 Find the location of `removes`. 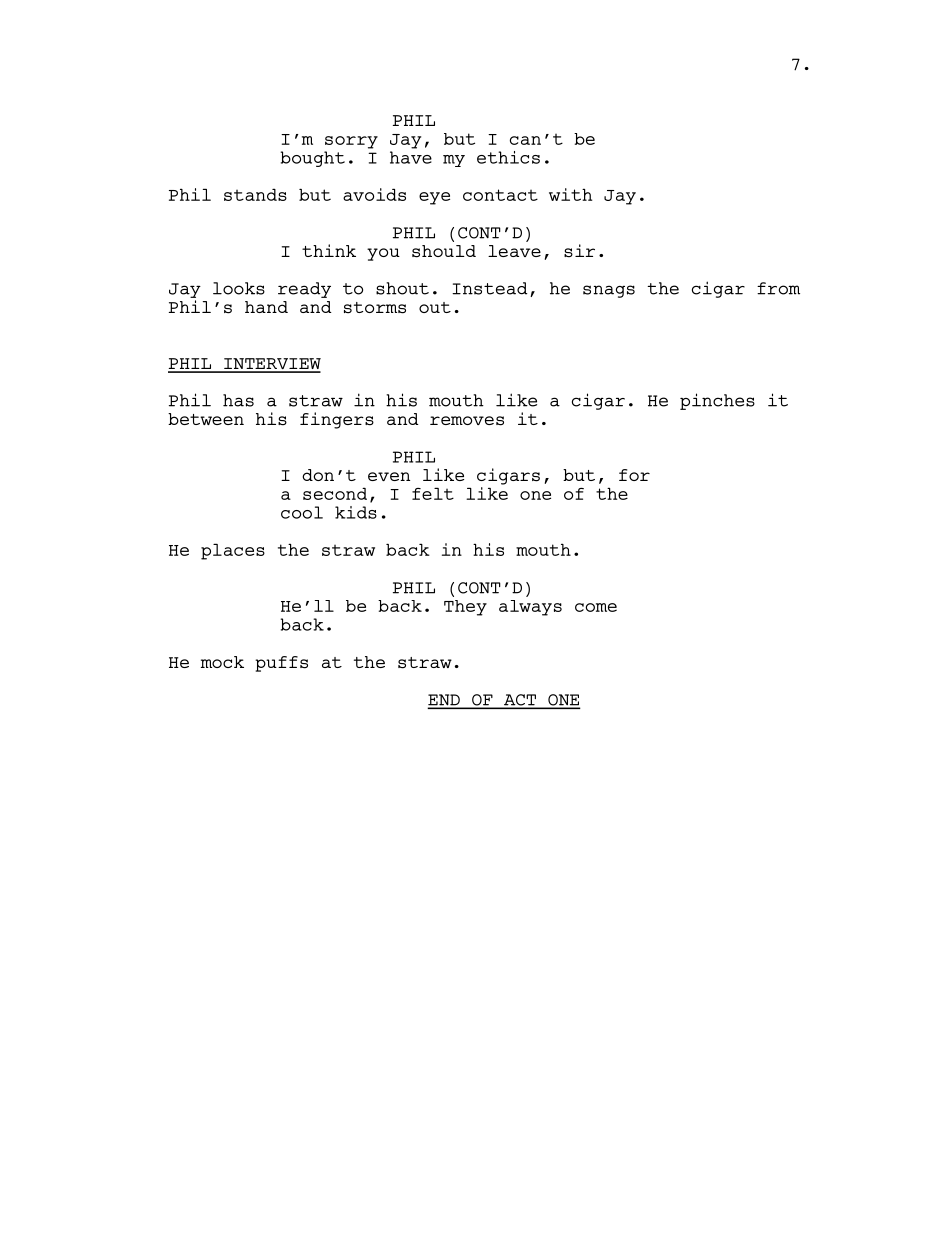

removes is located at coordinates (467, 421).
